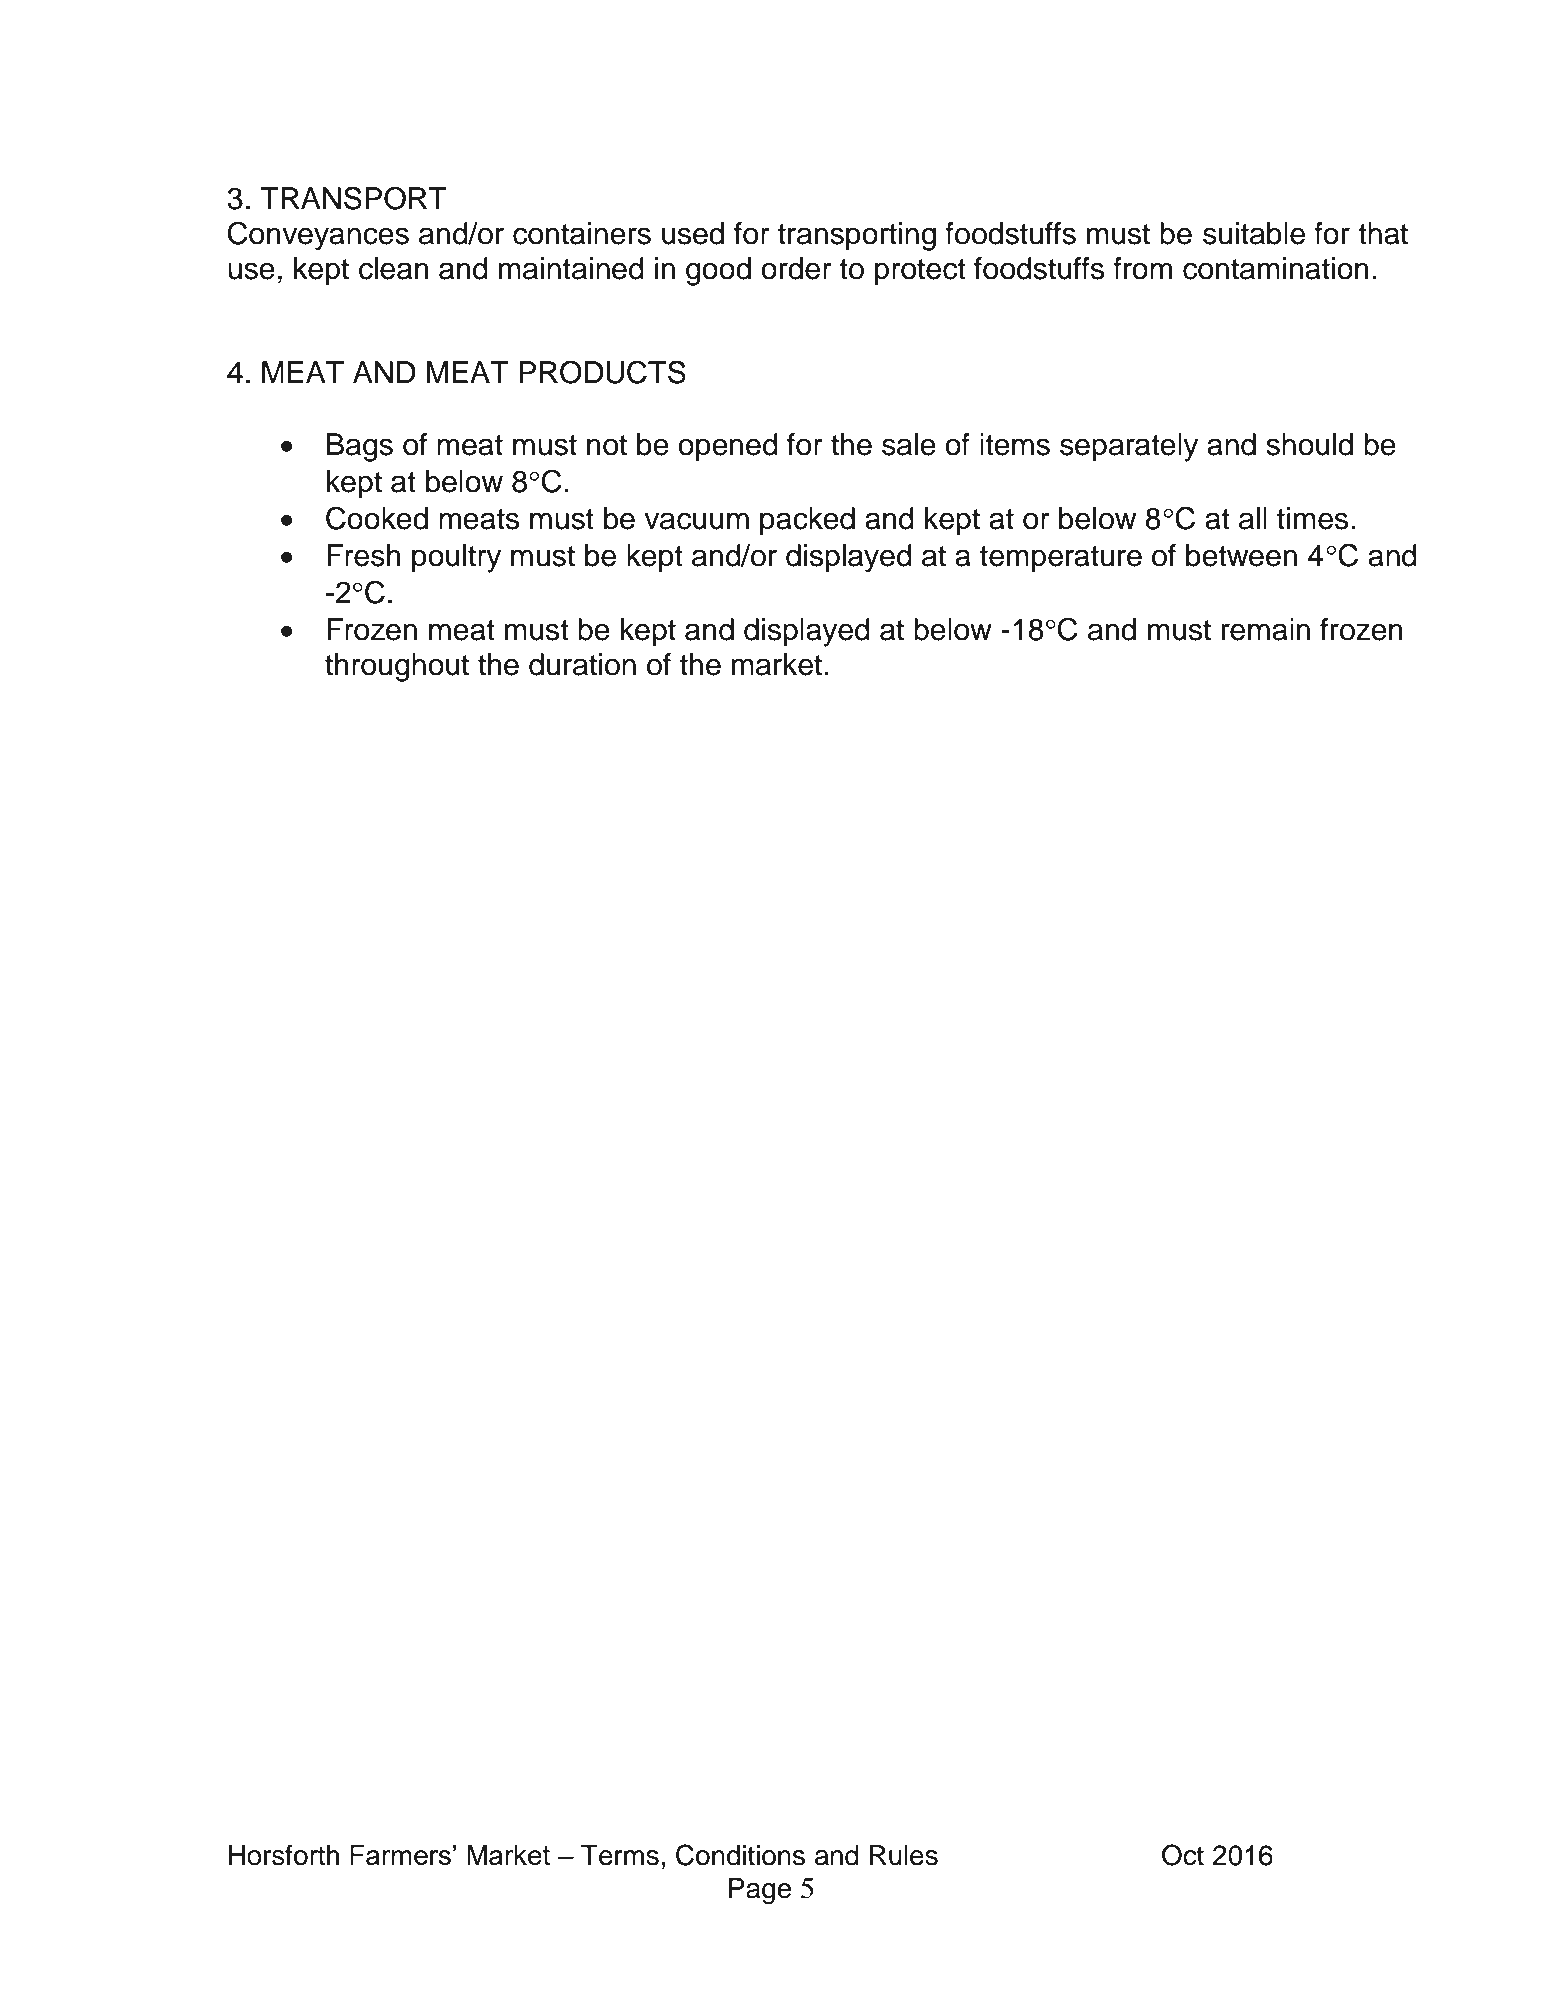 The height and width of the screenshot is (1996, 1542). I want to click on Rules, so click(904, 1855).
